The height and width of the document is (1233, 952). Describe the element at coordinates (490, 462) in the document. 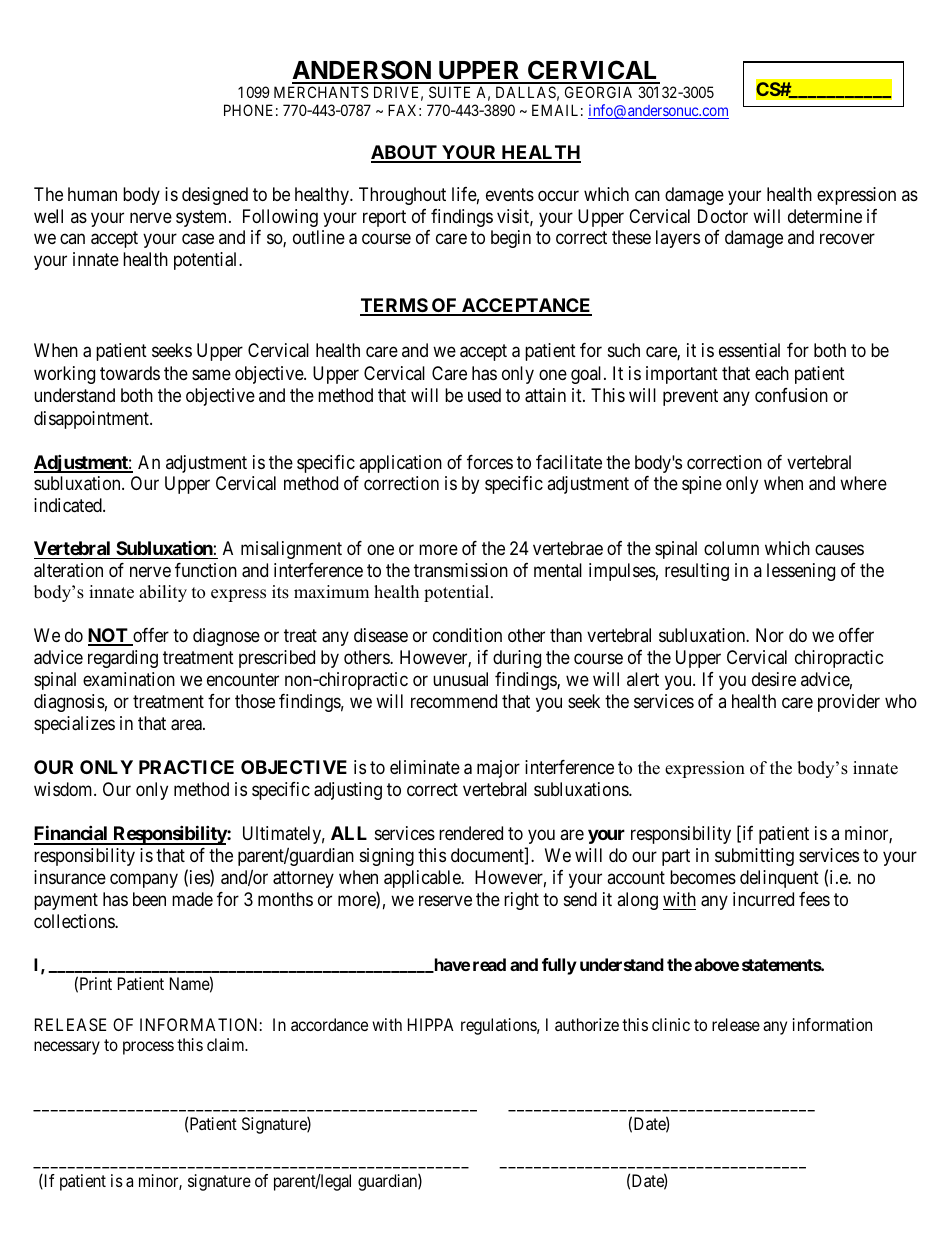

I see `forces` at that location.
